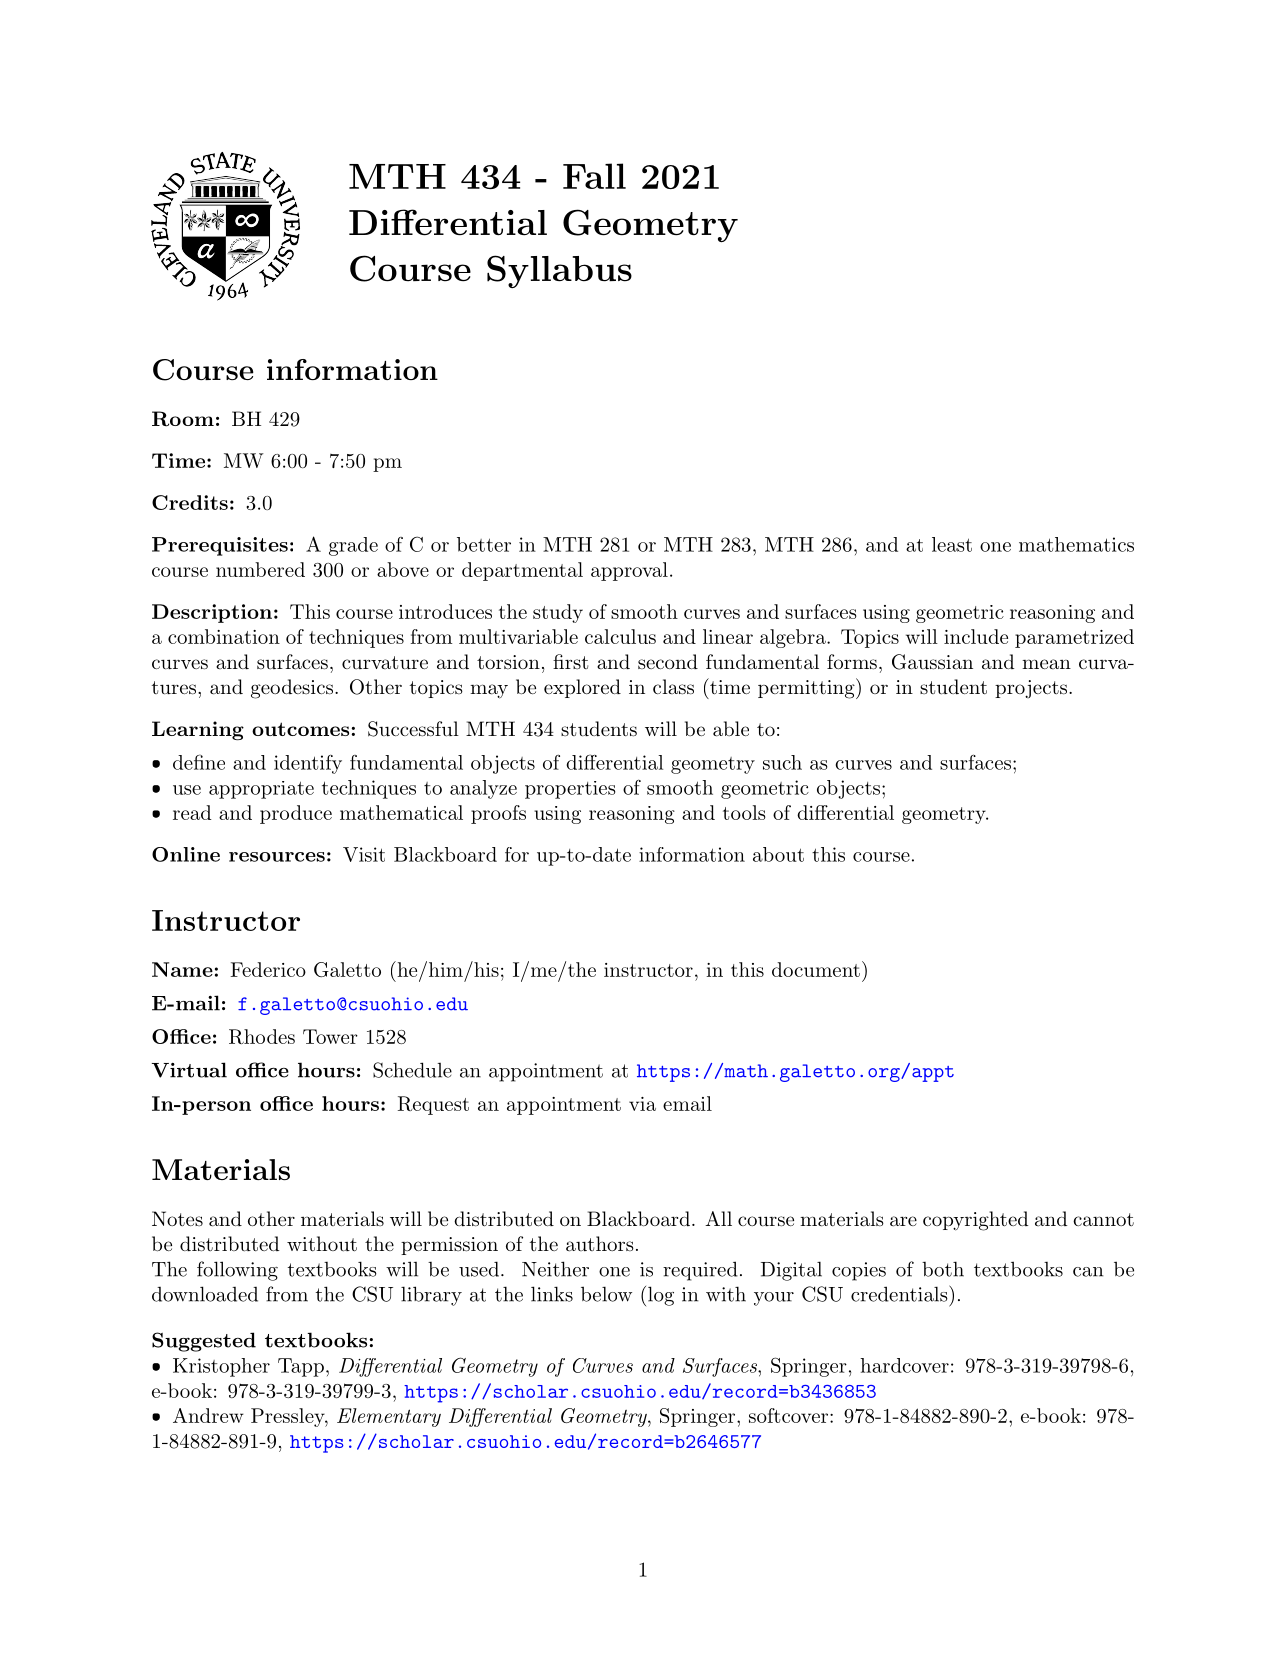 This screenshot has width=1286, height=1665. What do you see at coordinates (594, 176) in the screenshot?
I see `Fall` at bounding box center [594, 176].
